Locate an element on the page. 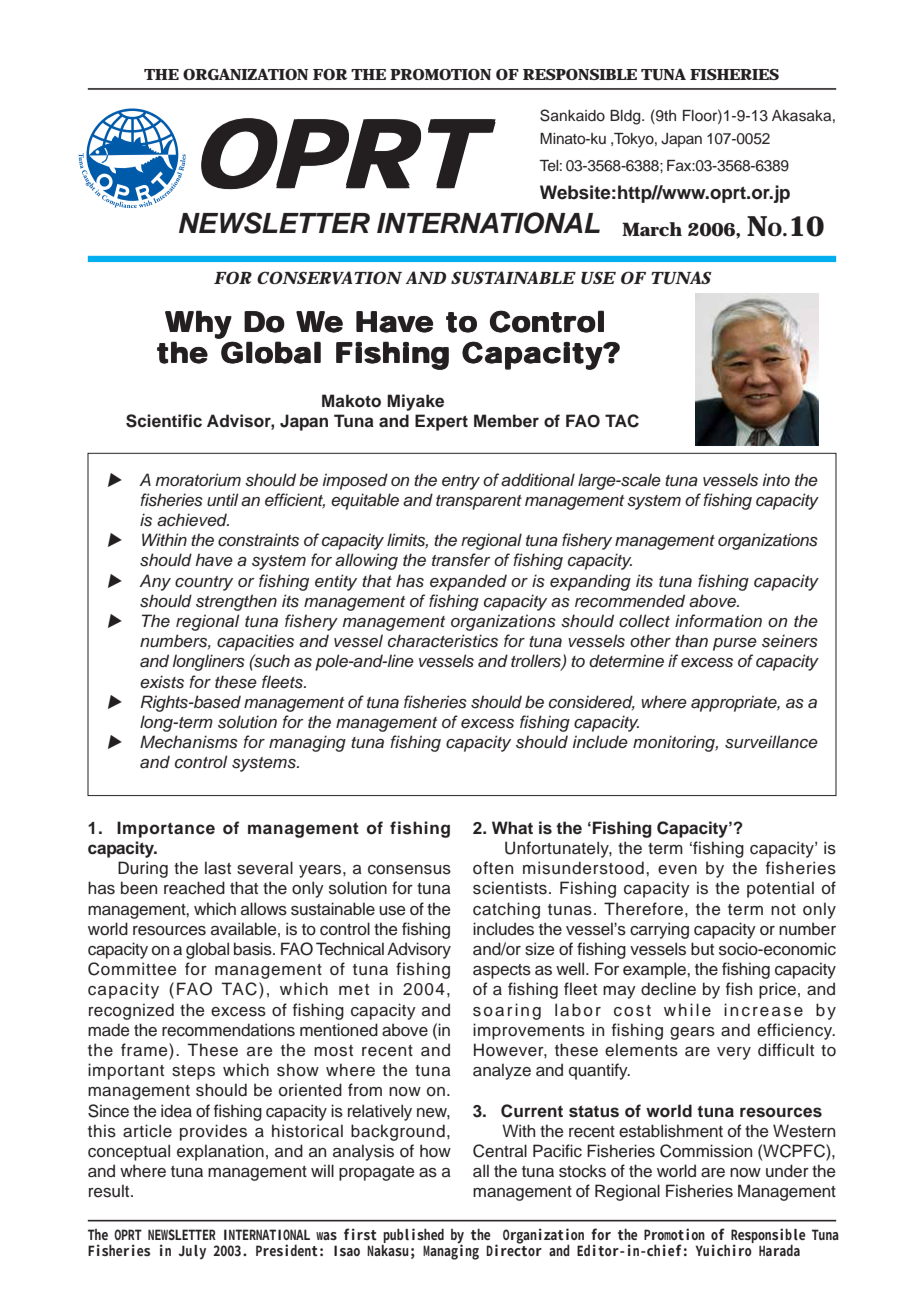 The width and height of the image is (924, 1308). transparent is located at coordinates (479, 502).
